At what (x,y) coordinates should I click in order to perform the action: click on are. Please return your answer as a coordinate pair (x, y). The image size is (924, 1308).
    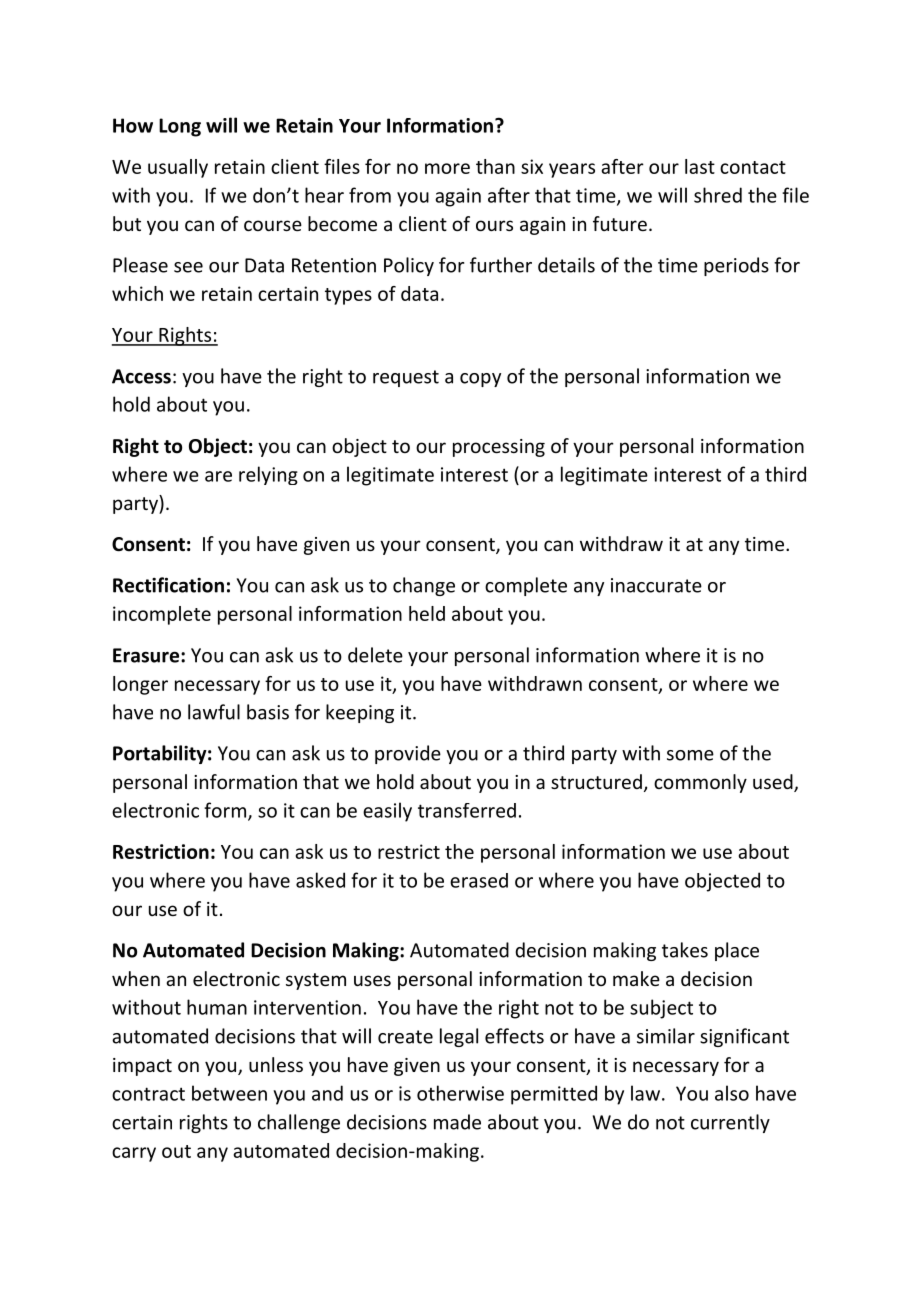
    Looking at the image, I should click on (218, 476).
